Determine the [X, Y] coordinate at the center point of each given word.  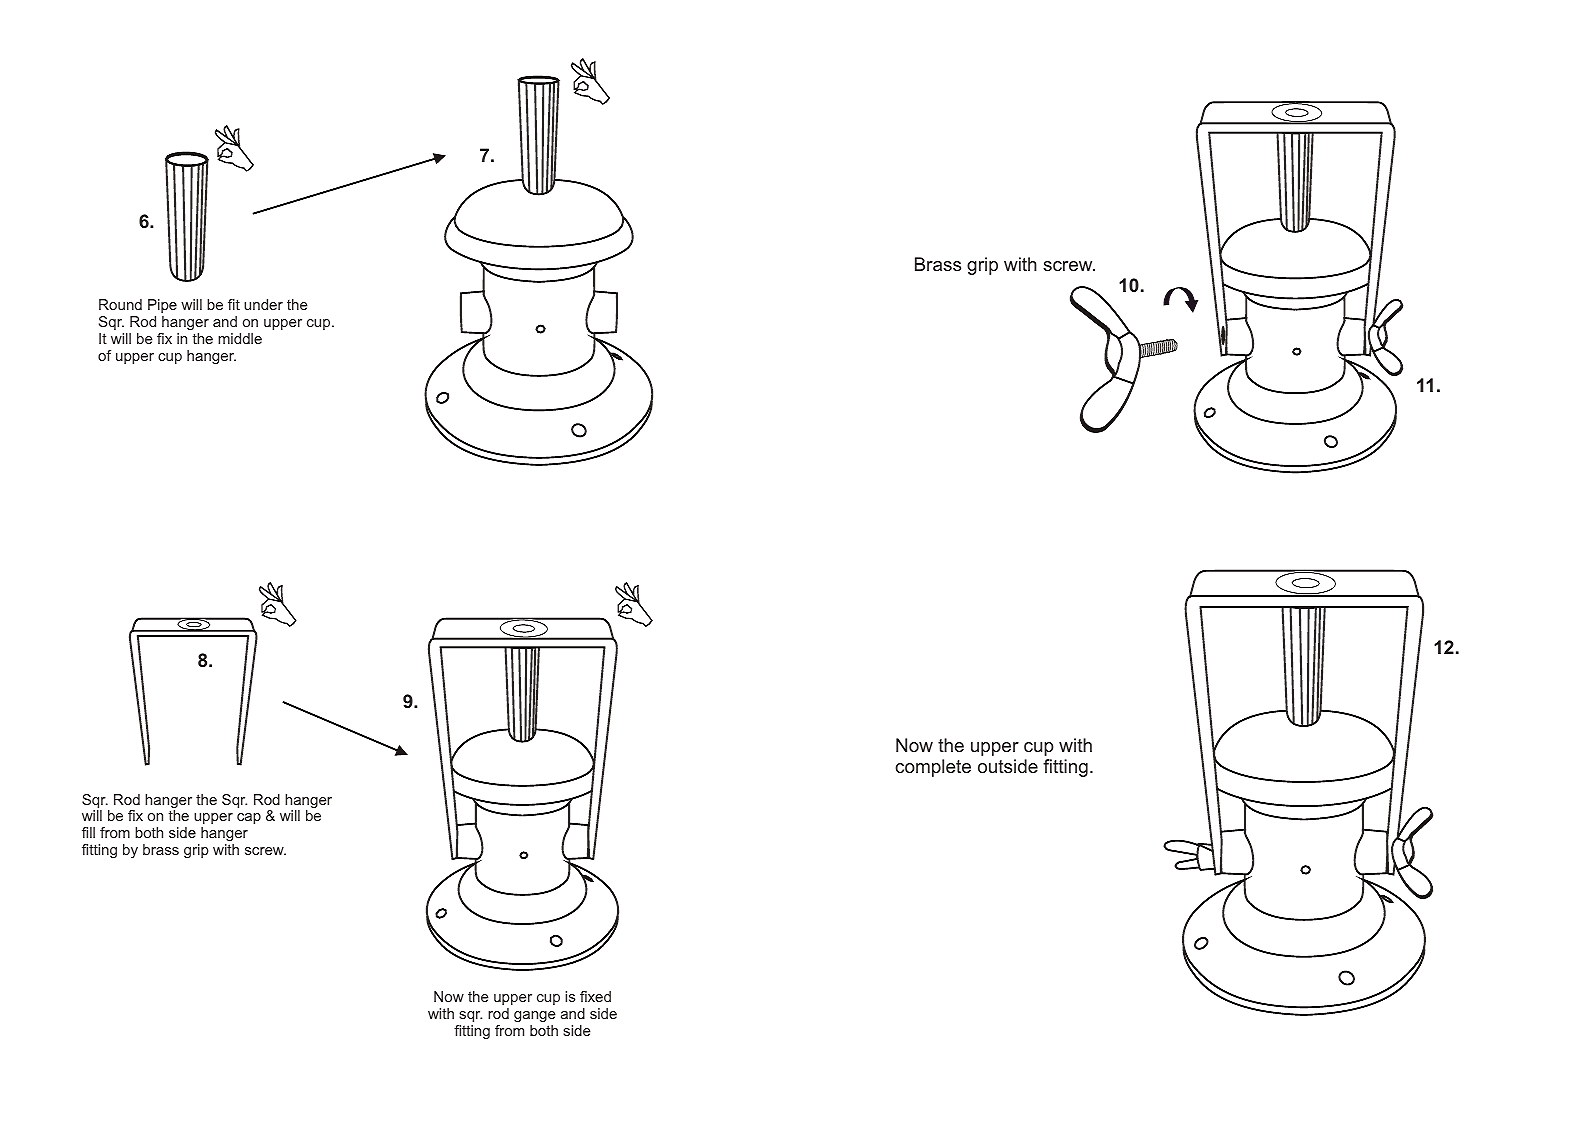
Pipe [162, 306]
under [263, 304]
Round [120, 304]
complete [933, 768]
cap [249, 818]
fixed [595, 996]
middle [240, 338]
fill [88, 832]
